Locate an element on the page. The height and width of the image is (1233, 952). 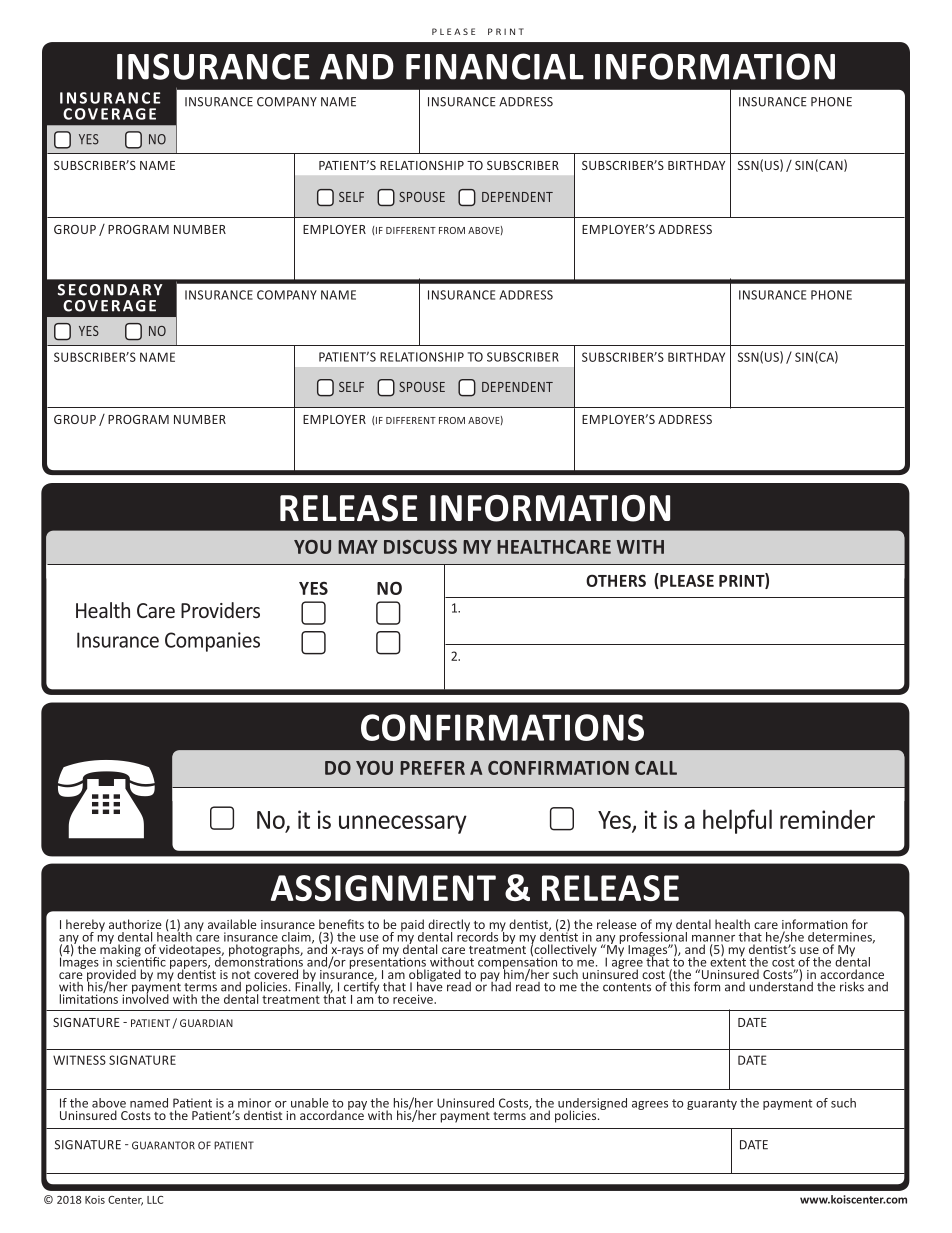
DISCUSS is located at coordinates (420, 547).
